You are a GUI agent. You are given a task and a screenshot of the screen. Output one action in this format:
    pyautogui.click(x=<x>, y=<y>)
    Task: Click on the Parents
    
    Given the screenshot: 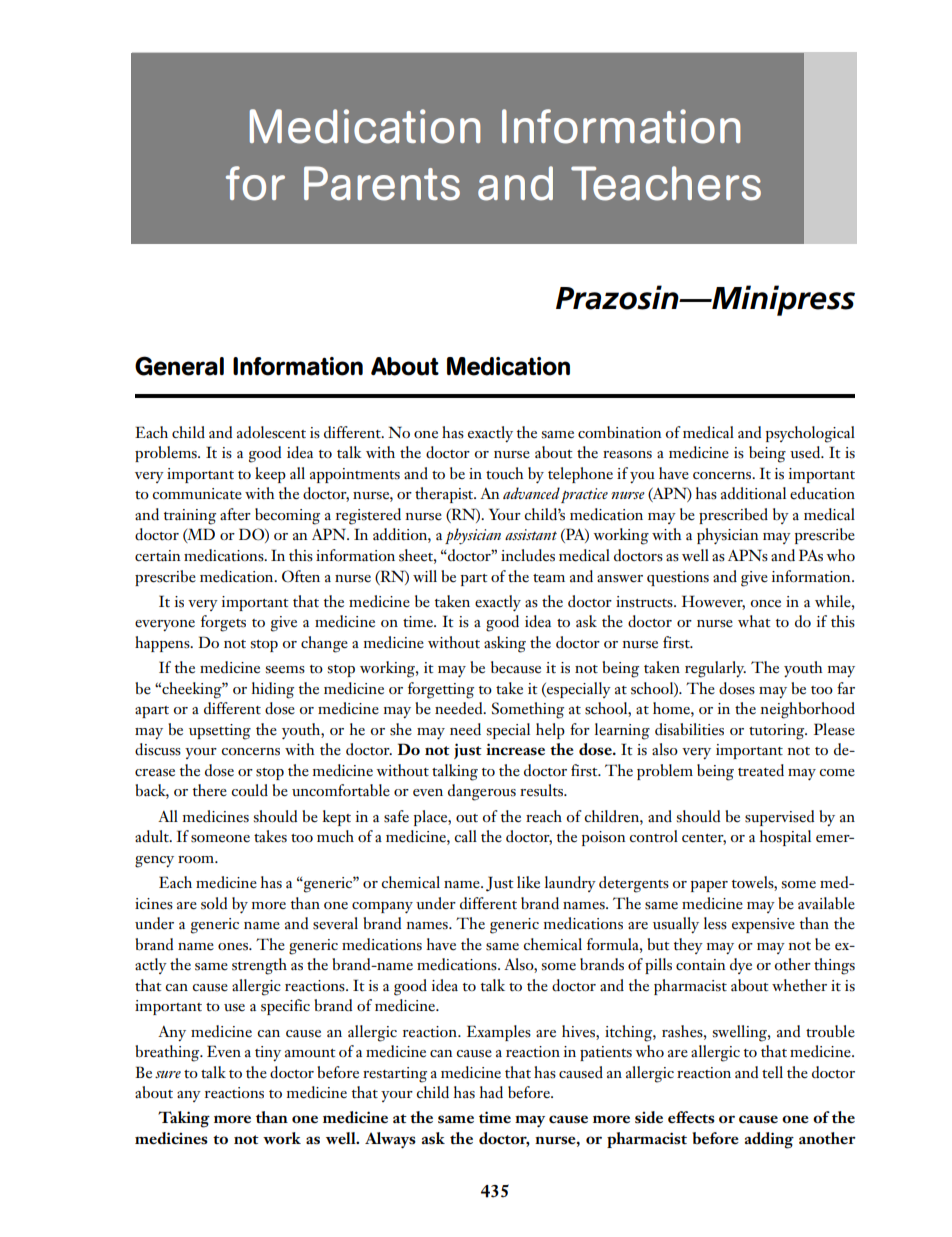 What is the action you would take?
    pyautogui.click(x=382, y=183)
